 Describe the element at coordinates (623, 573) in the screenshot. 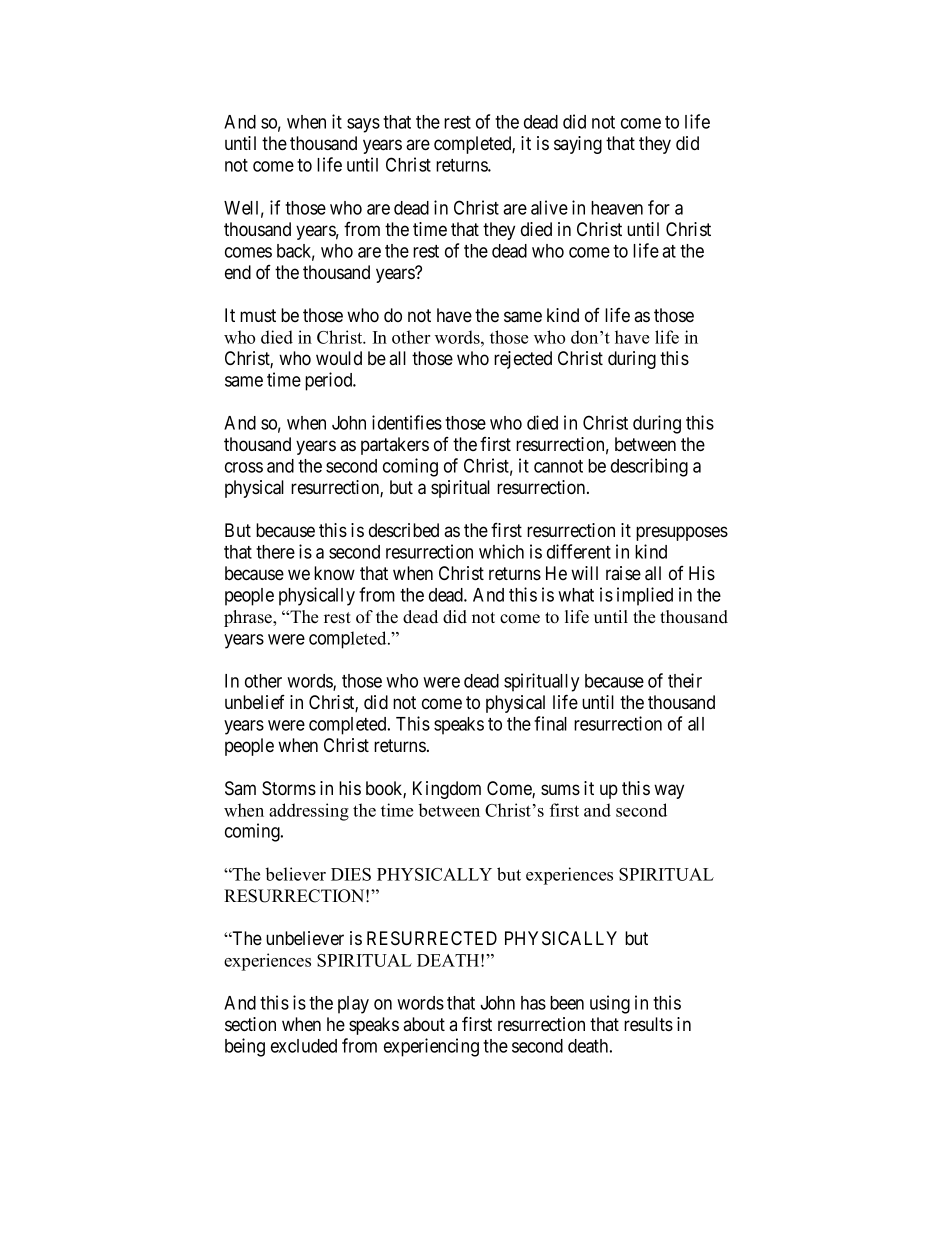

I see `raise` at that location.
